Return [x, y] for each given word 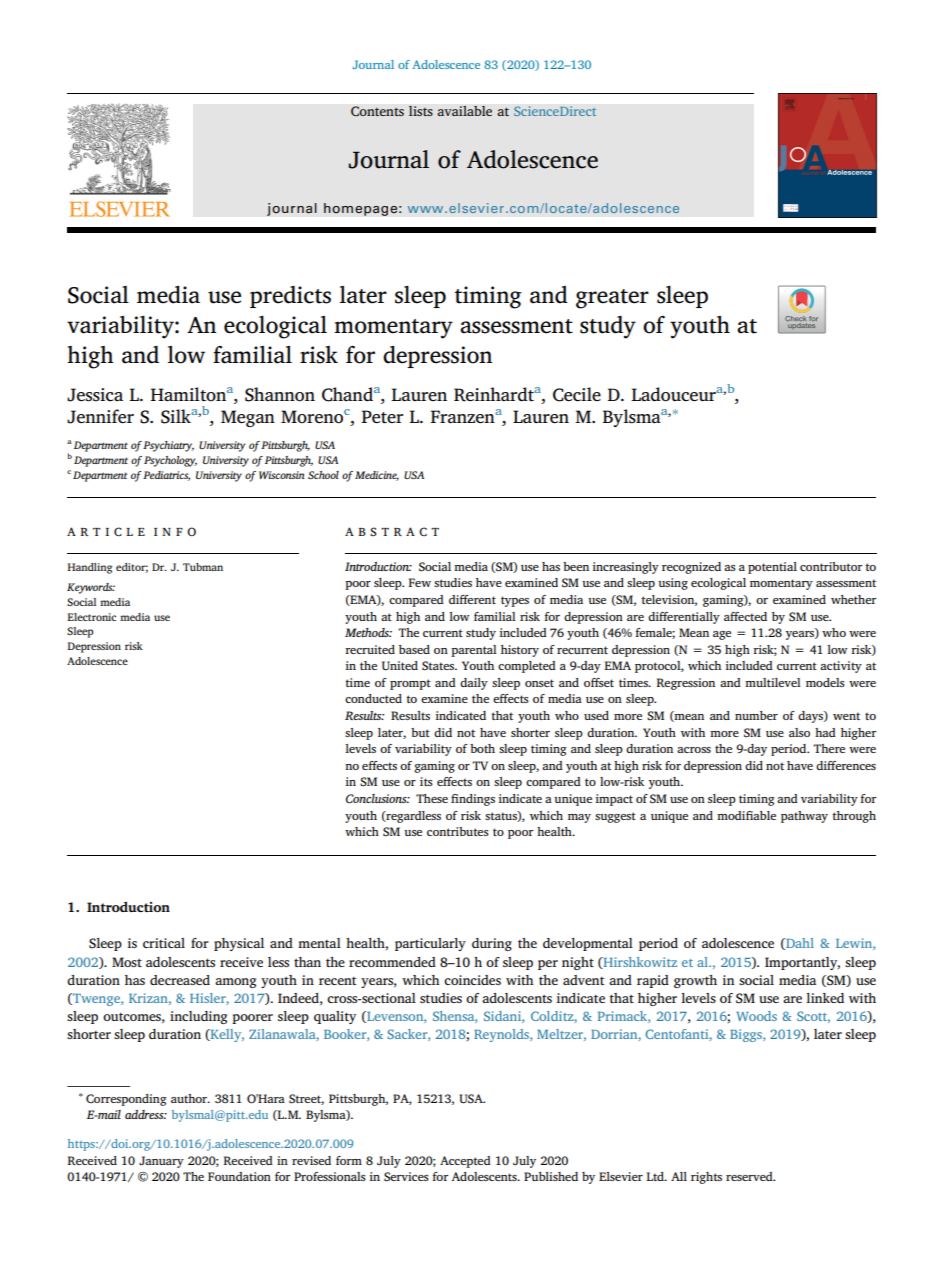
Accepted [465, 1162]
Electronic [92, 617]
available [464, 111]
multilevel [773, 682]
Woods [756, 1016]
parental [474, 651]
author [190, 1098]
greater [612, 299]
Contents [377, 111]
